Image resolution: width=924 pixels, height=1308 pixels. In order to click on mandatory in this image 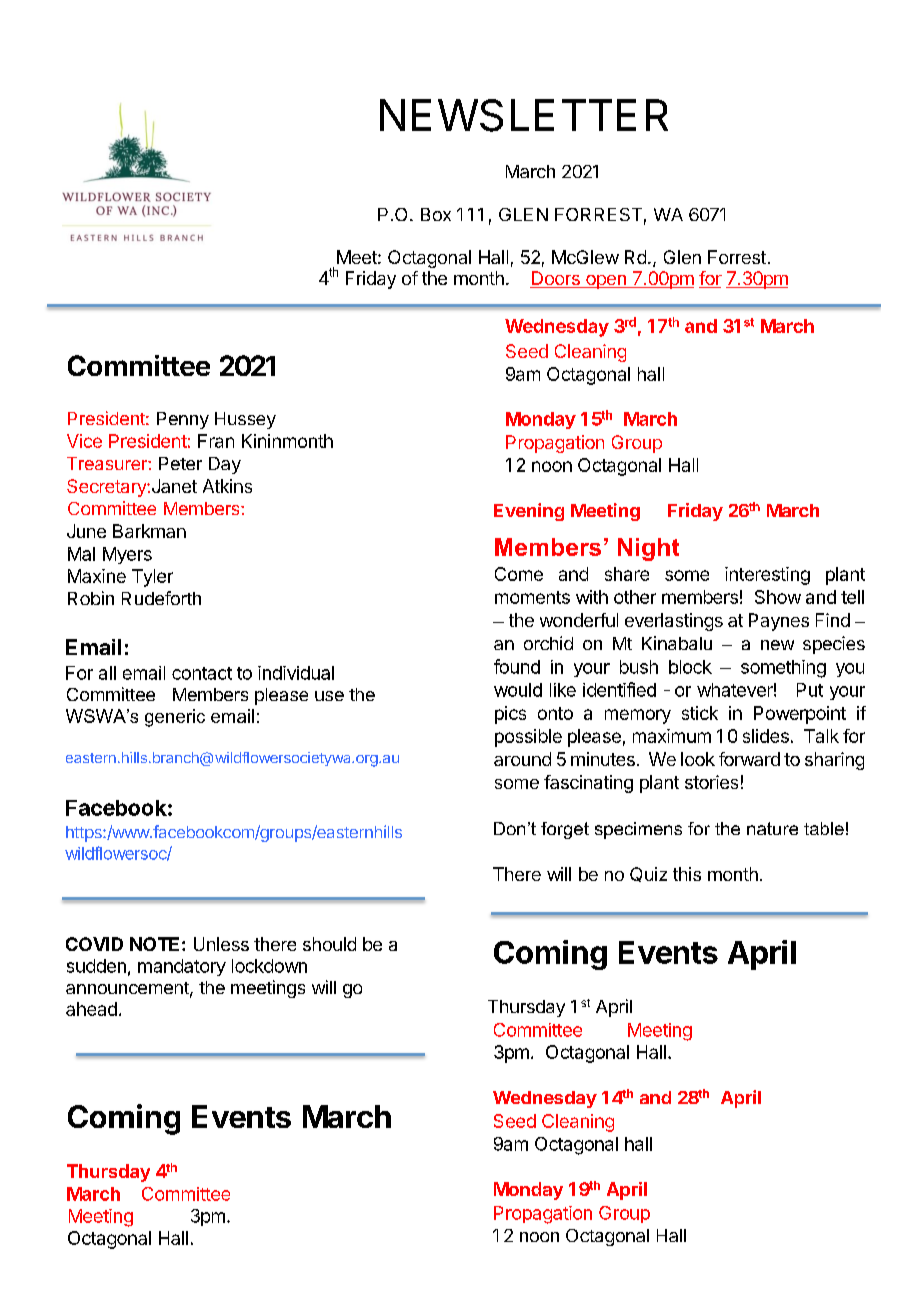, I will do `click(182, 967)`.
